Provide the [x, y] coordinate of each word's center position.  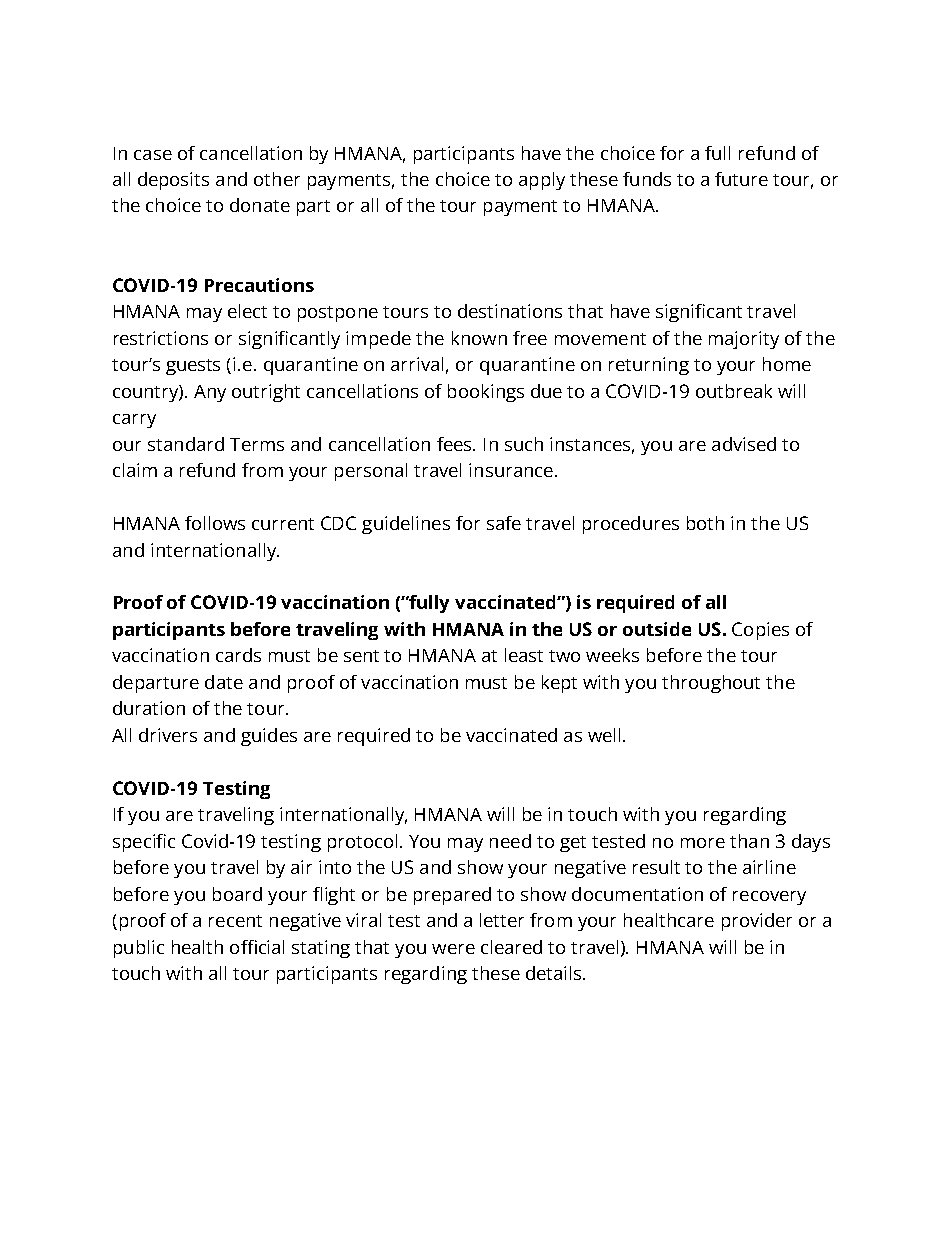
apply [542, 181]
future [741, 179]
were [453, 949]
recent [235, 921]
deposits [173, 181]
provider [757, 922]
